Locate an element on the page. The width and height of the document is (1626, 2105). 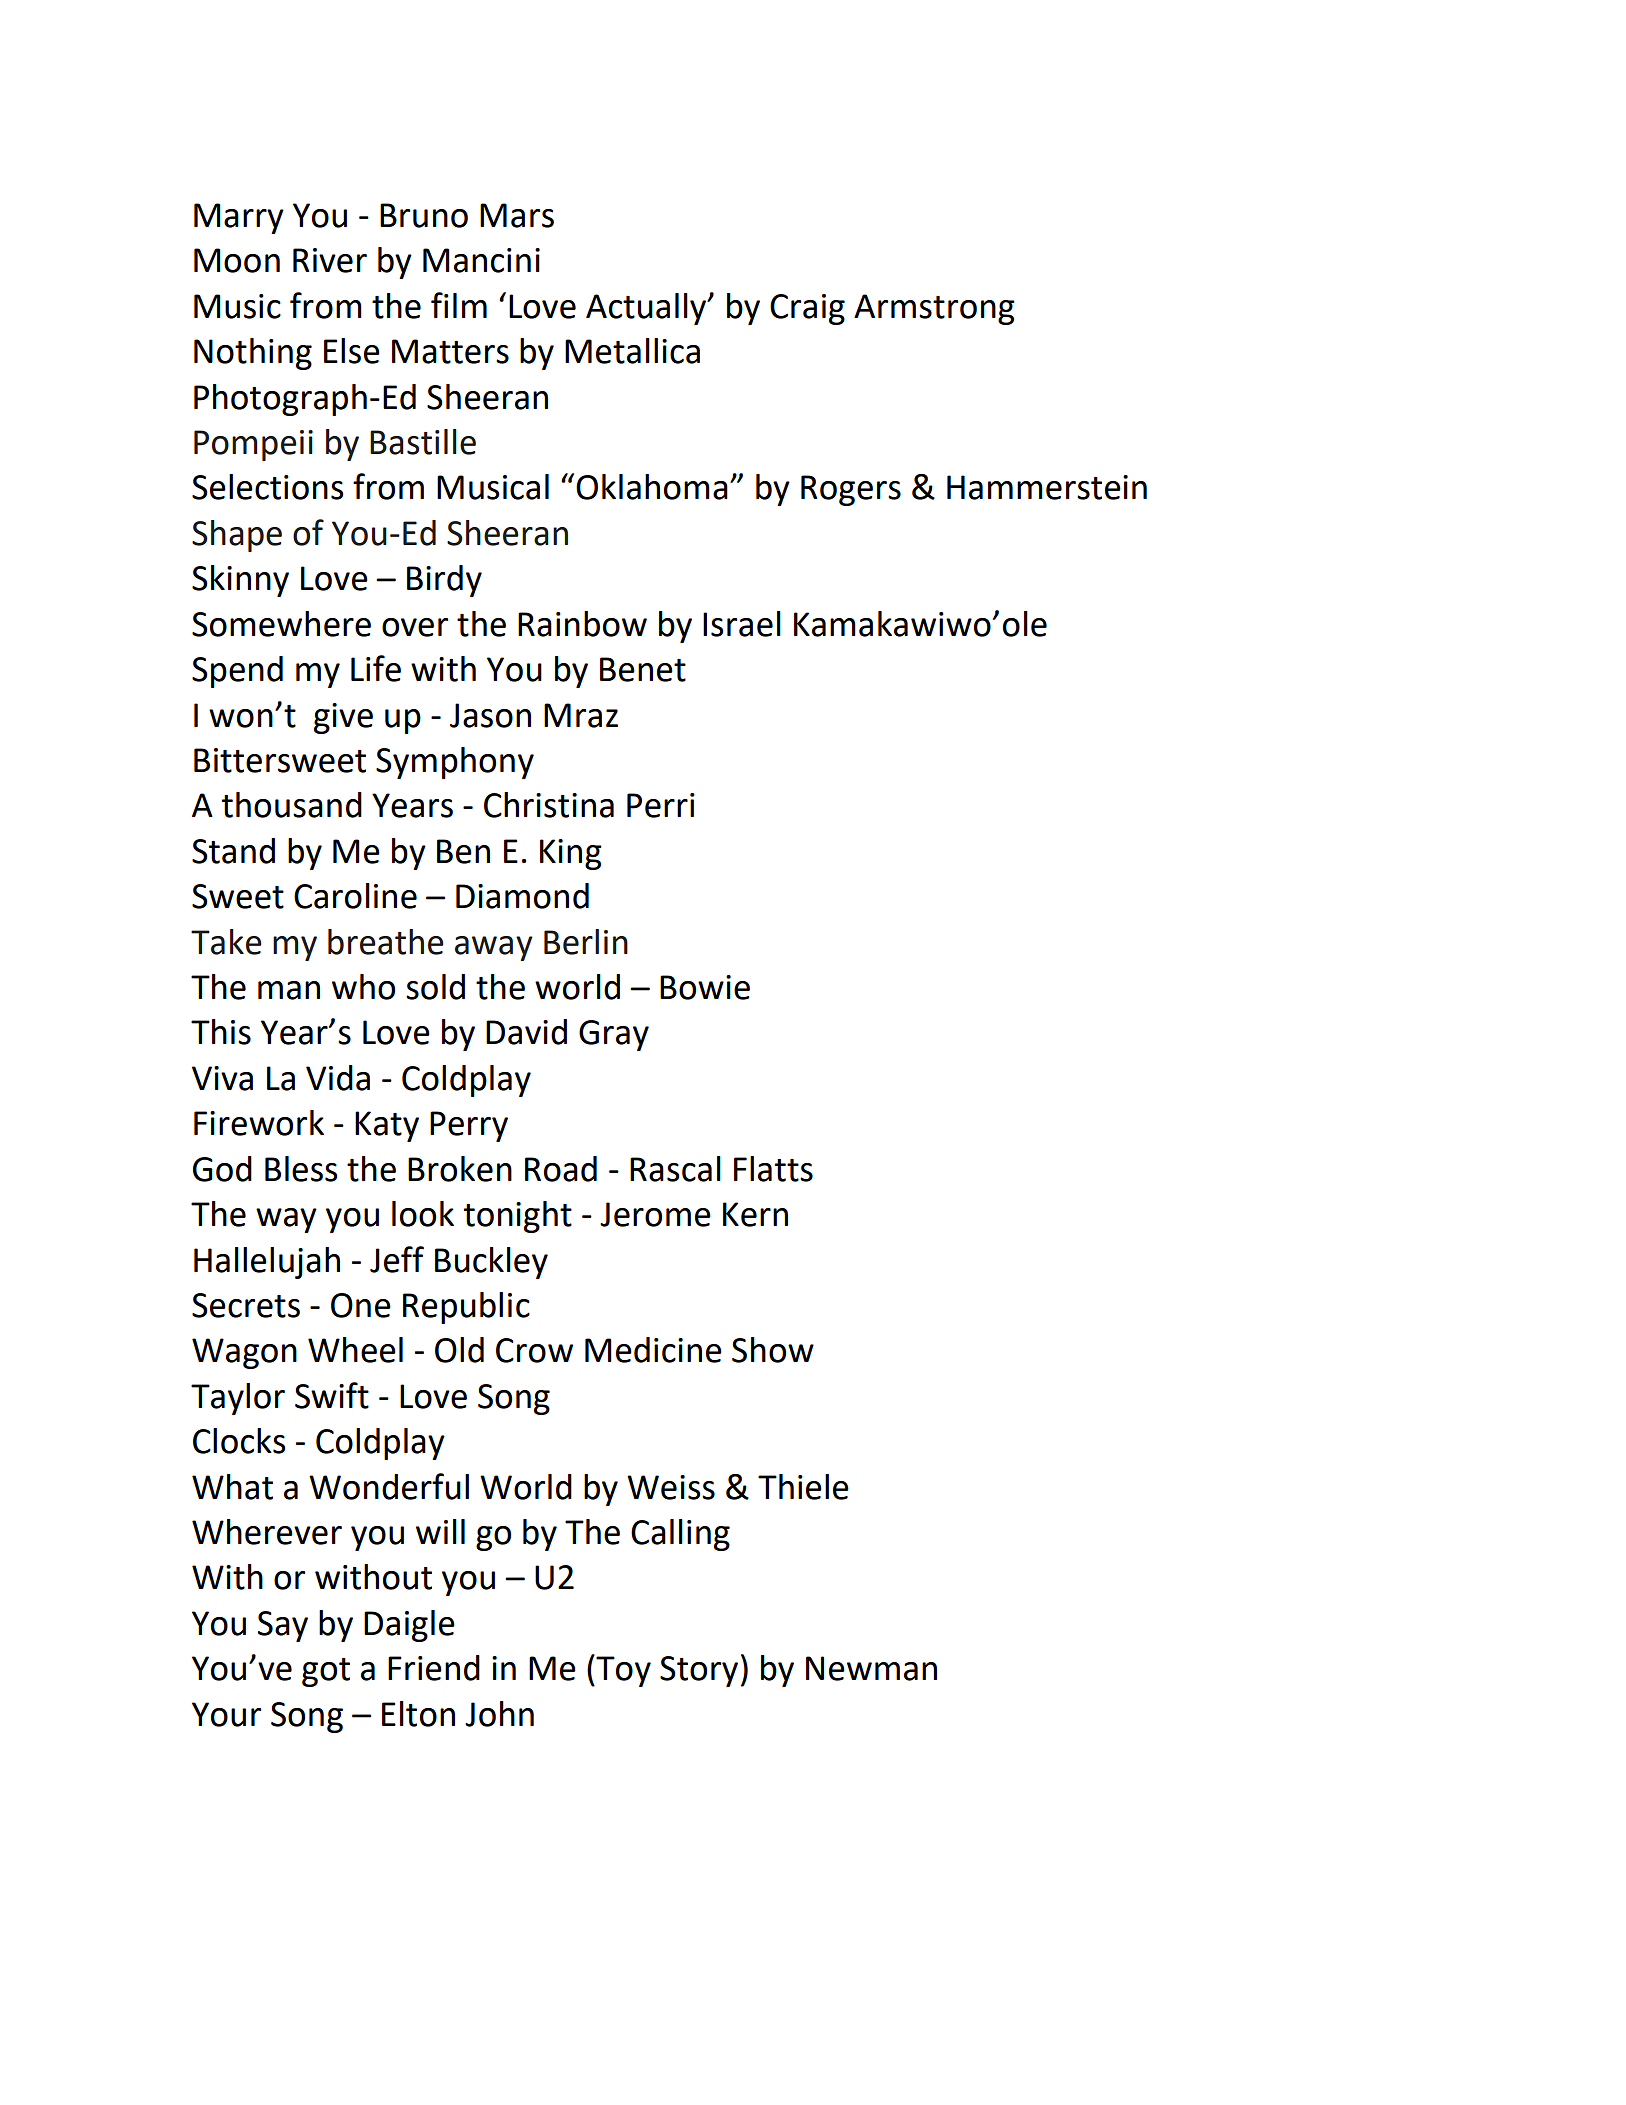
got is located at coordinates (326, 1672).
